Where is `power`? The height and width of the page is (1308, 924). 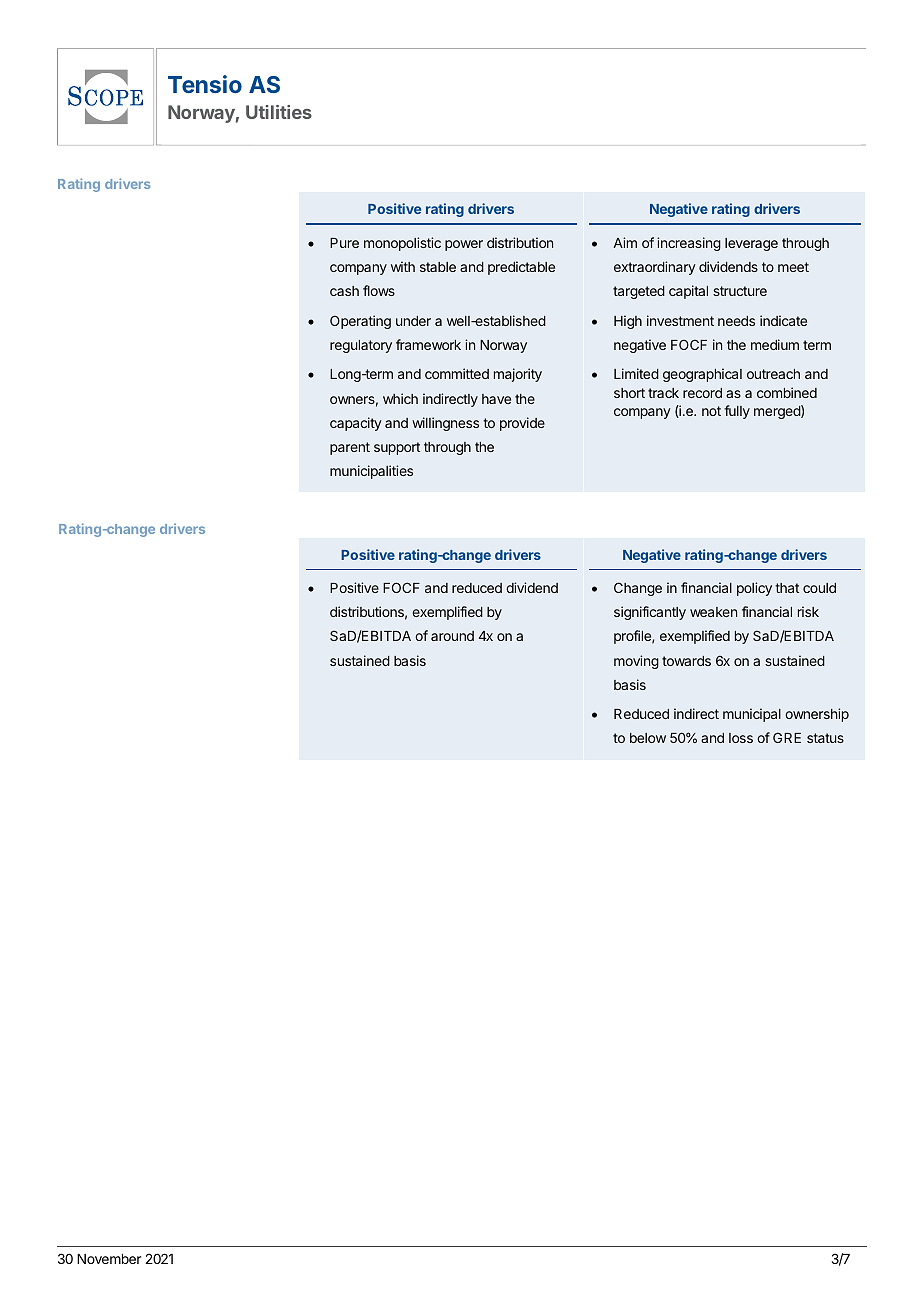
power is located at coordinates (464, 245).
